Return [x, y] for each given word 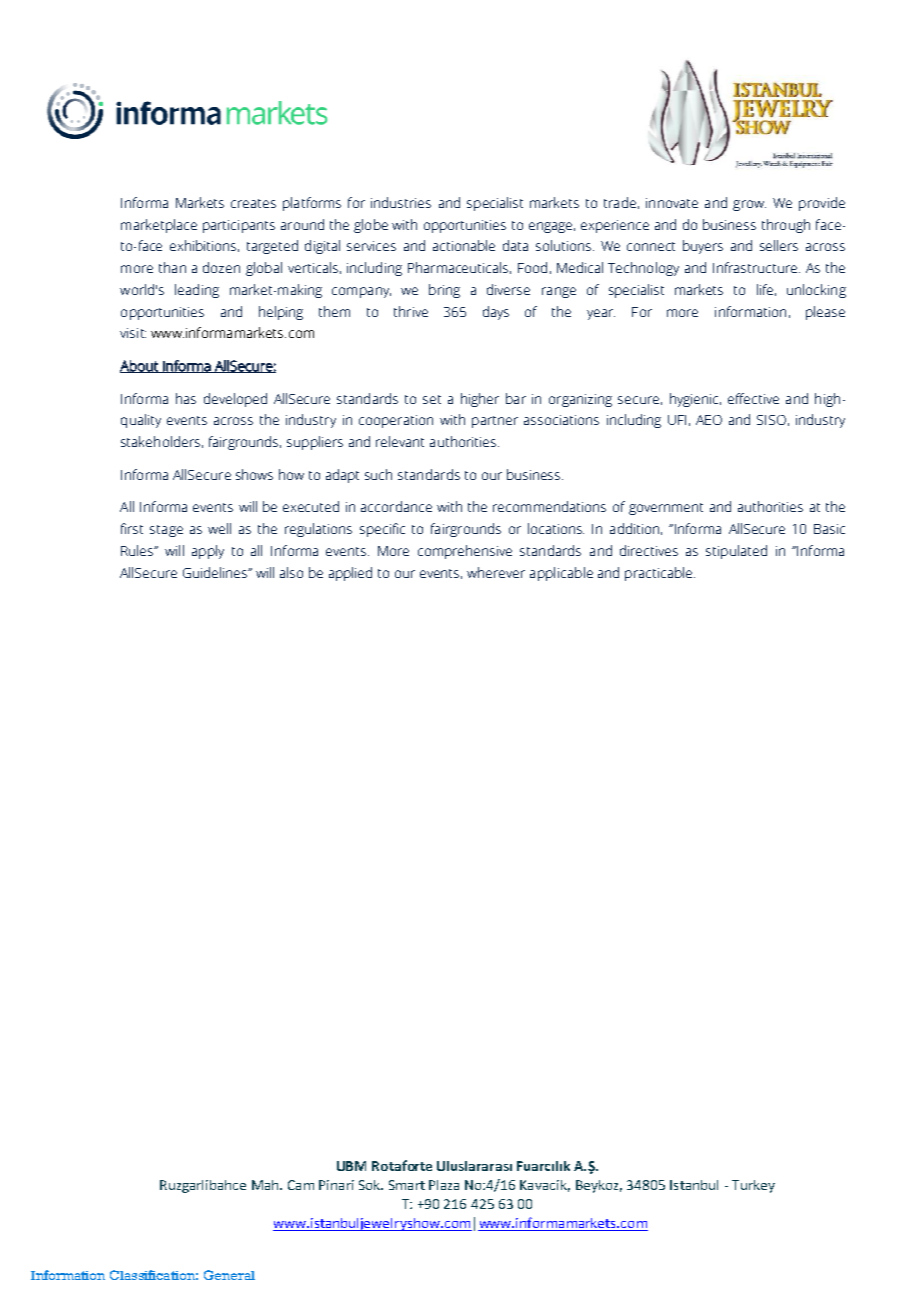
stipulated [736, 552]
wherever [496, 572]
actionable [464, 245]
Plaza [444, 1185]
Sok [371, 1185]
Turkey [753, 1186]
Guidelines [216, 572]
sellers [779, 245]
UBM [351, 1166]
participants [239, 226]
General [229, 1275]
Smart [407, 1185]
